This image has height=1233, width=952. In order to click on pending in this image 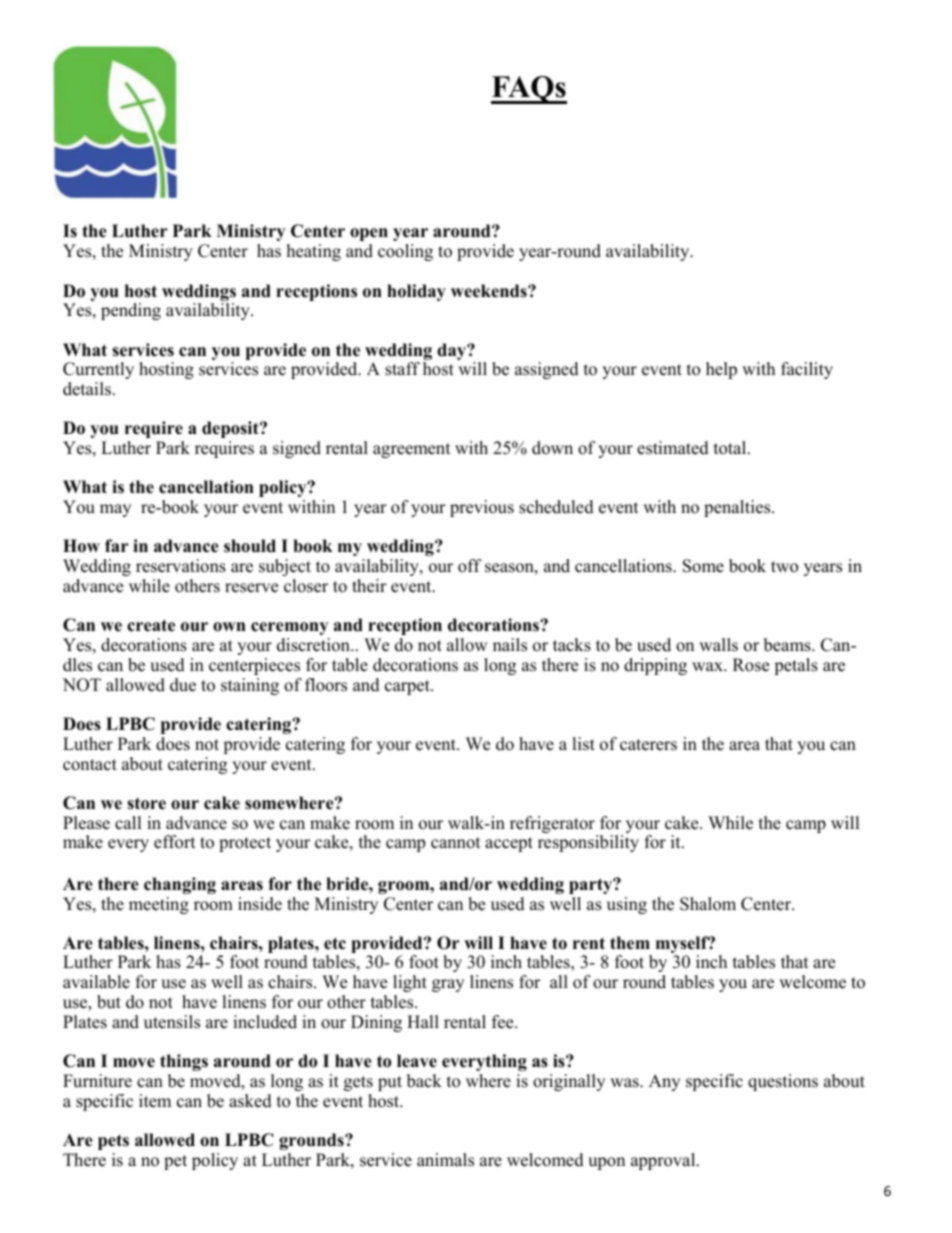, I will do `click(131, 311)`.
